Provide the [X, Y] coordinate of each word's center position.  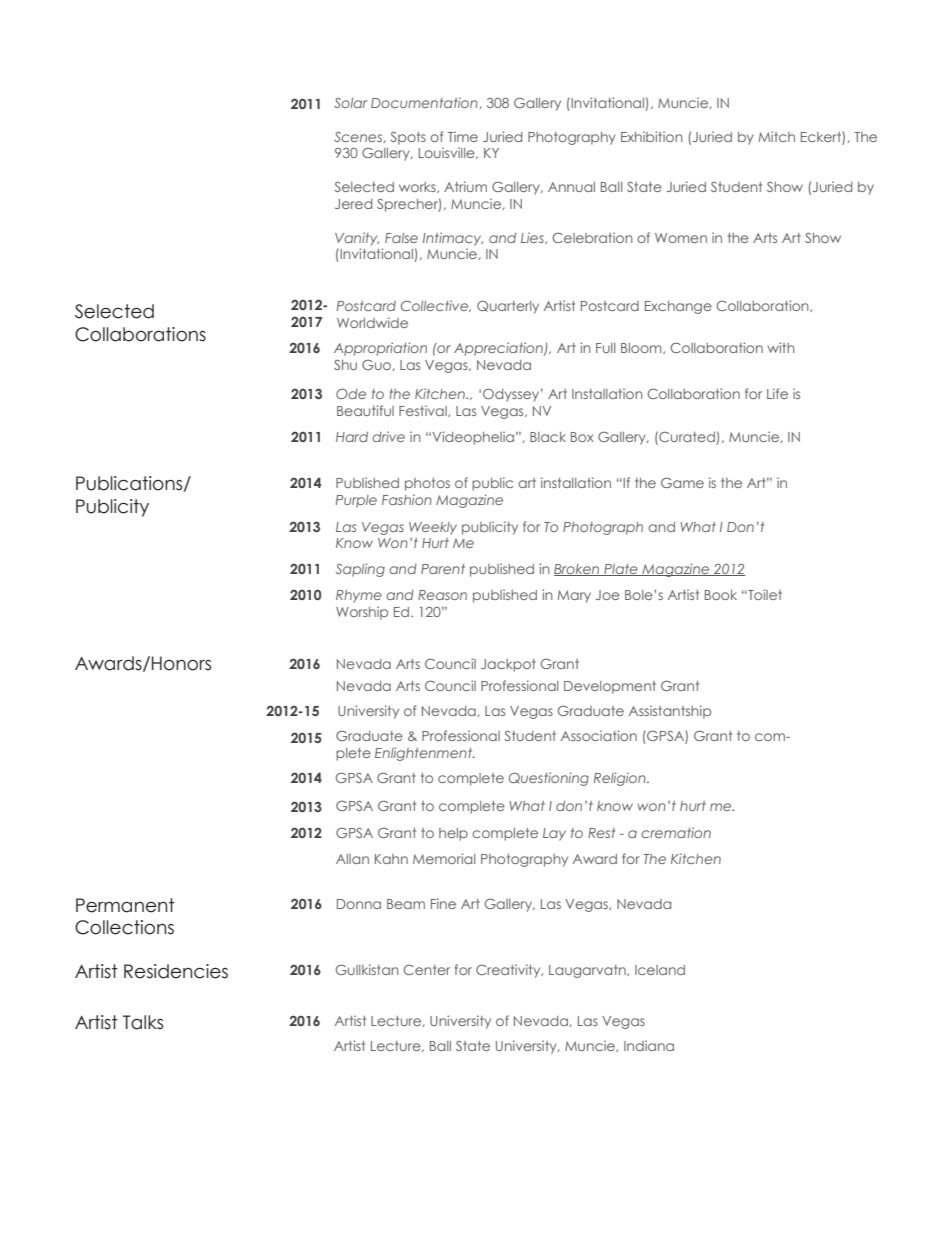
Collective [436, 306]
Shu [345, 365]
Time [463, 136]
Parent [443, 569]
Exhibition [652, 136]
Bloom [642, 348]
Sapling [360, 570]
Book [721, 595]
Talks [143, 1022]
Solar [351, 103]
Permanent [125, 905]
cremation [676, 832]
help [453, 834]
